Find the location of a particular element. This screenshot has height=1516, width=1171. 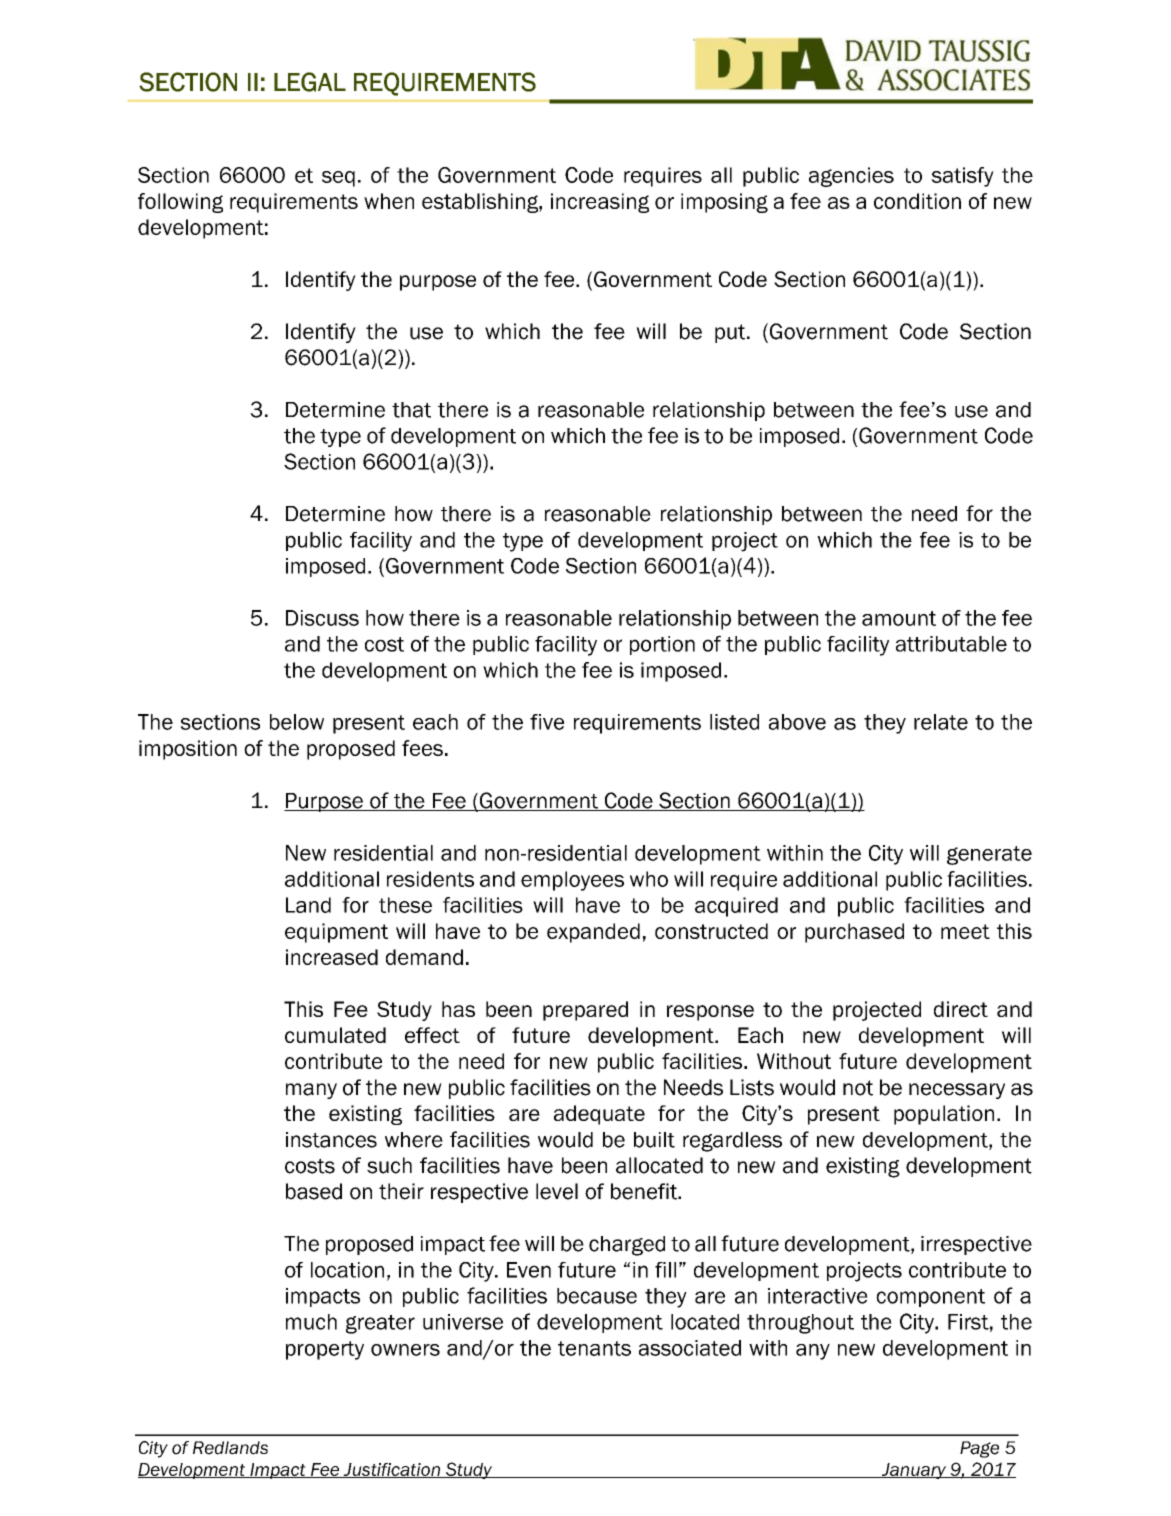

tenants is located at coordinates (594, 1348).
